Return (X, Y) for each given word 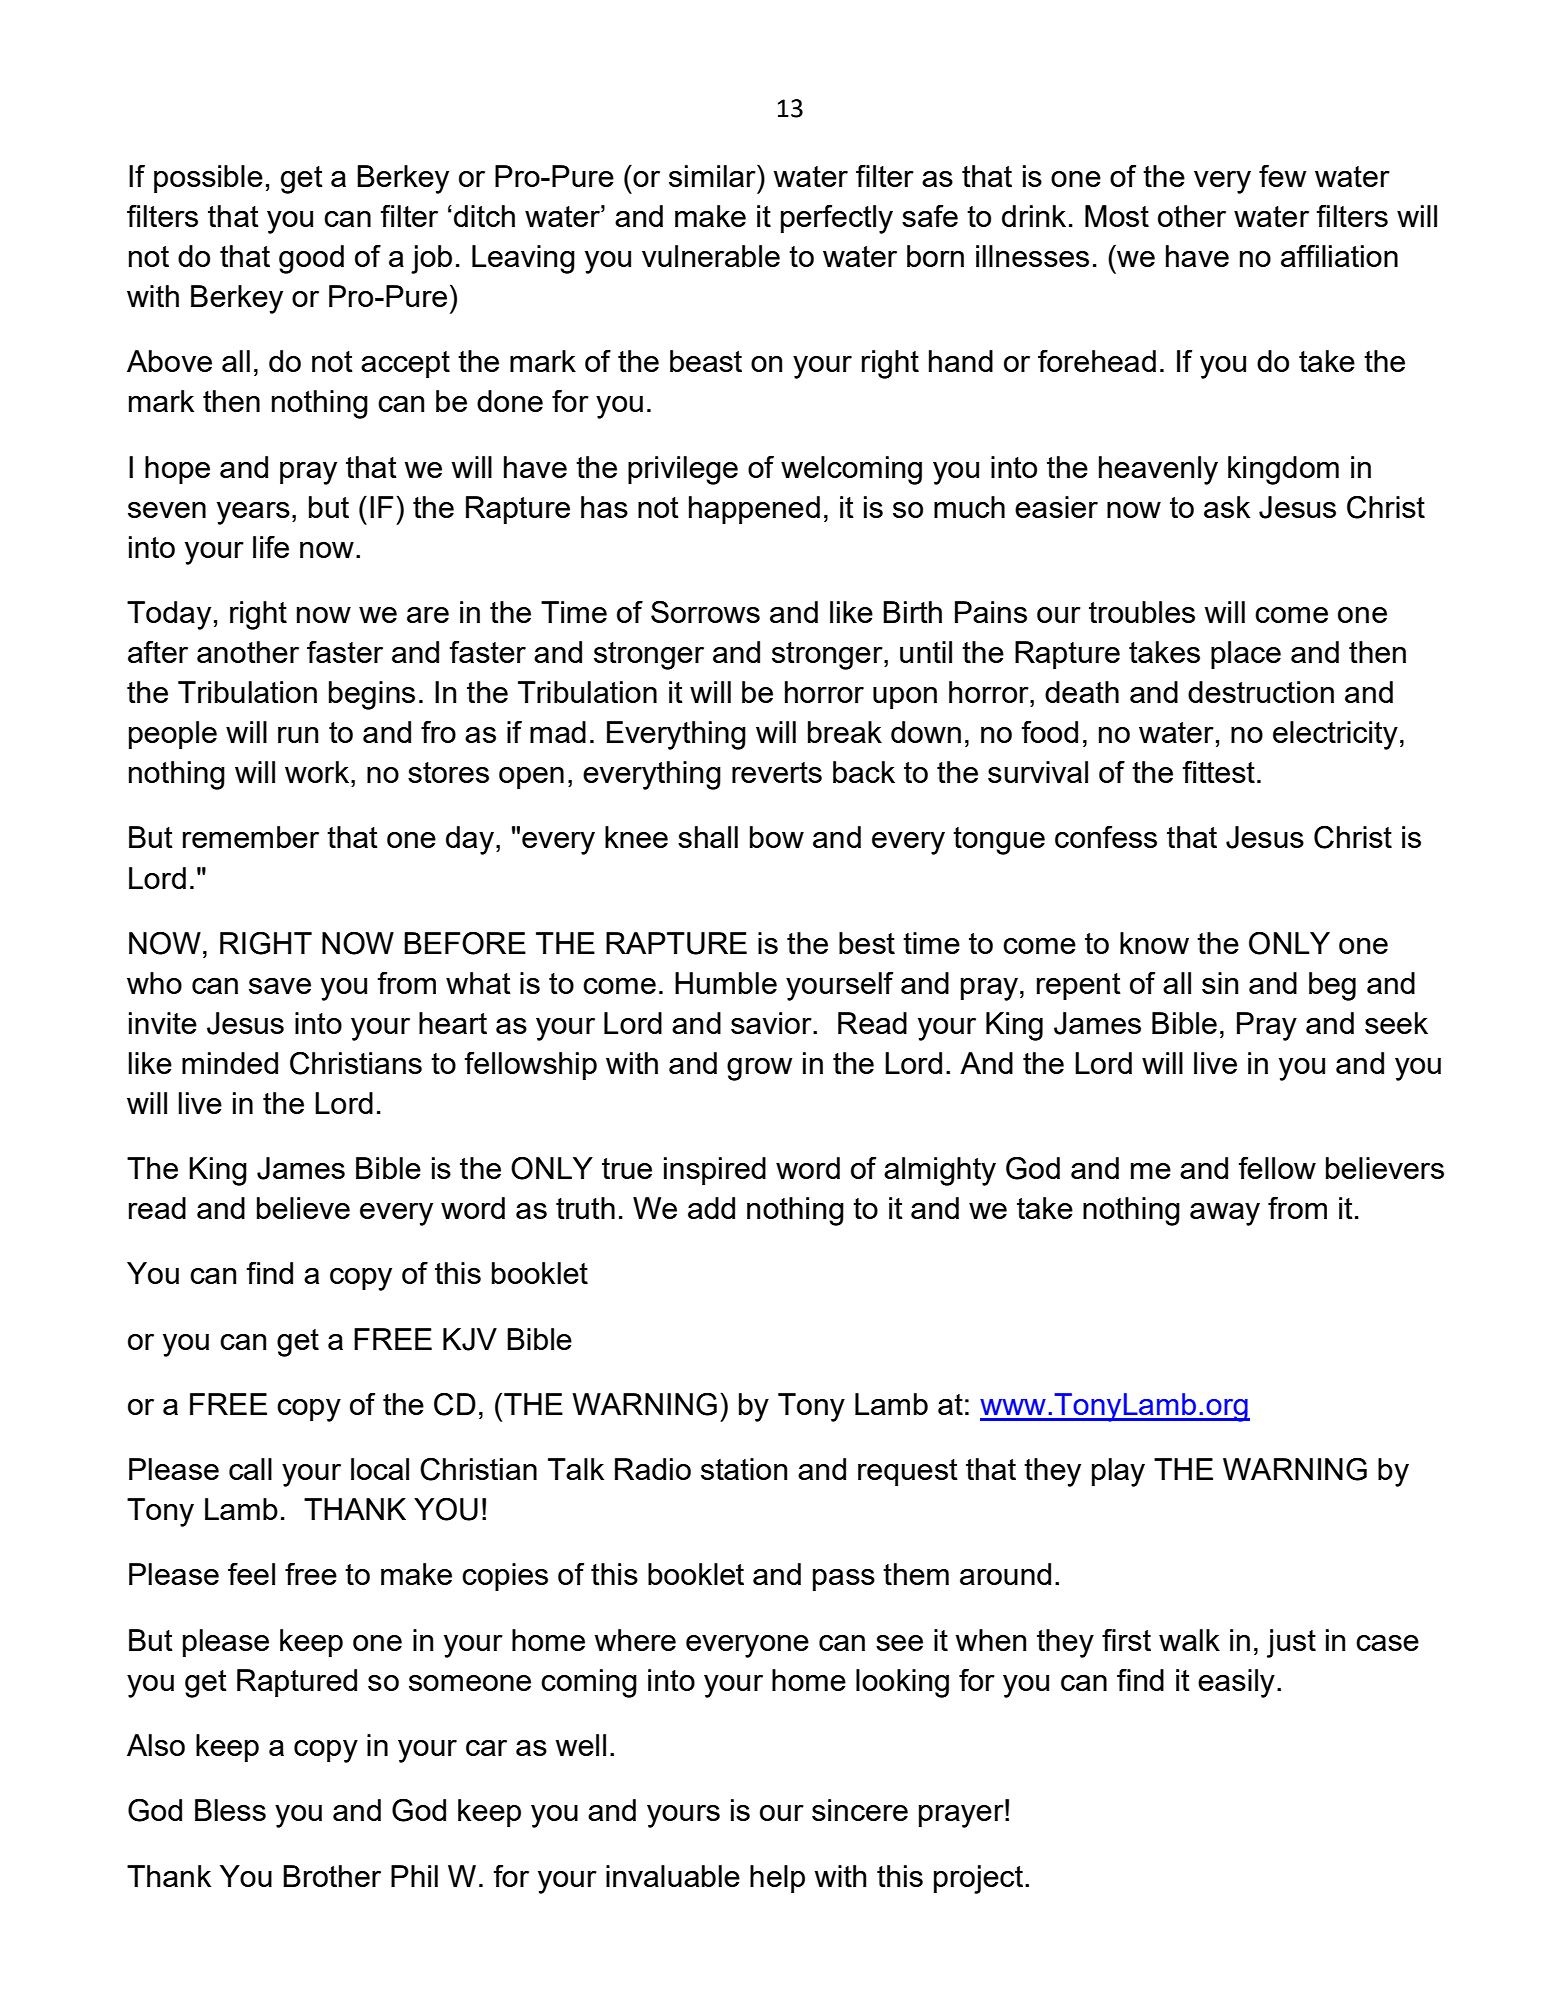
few (1283, 176)
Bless (230, 1810)
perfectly (837, 219)
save (280, 986)
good (311, 259)
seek (1396, 1023)
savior (772, 1023)
